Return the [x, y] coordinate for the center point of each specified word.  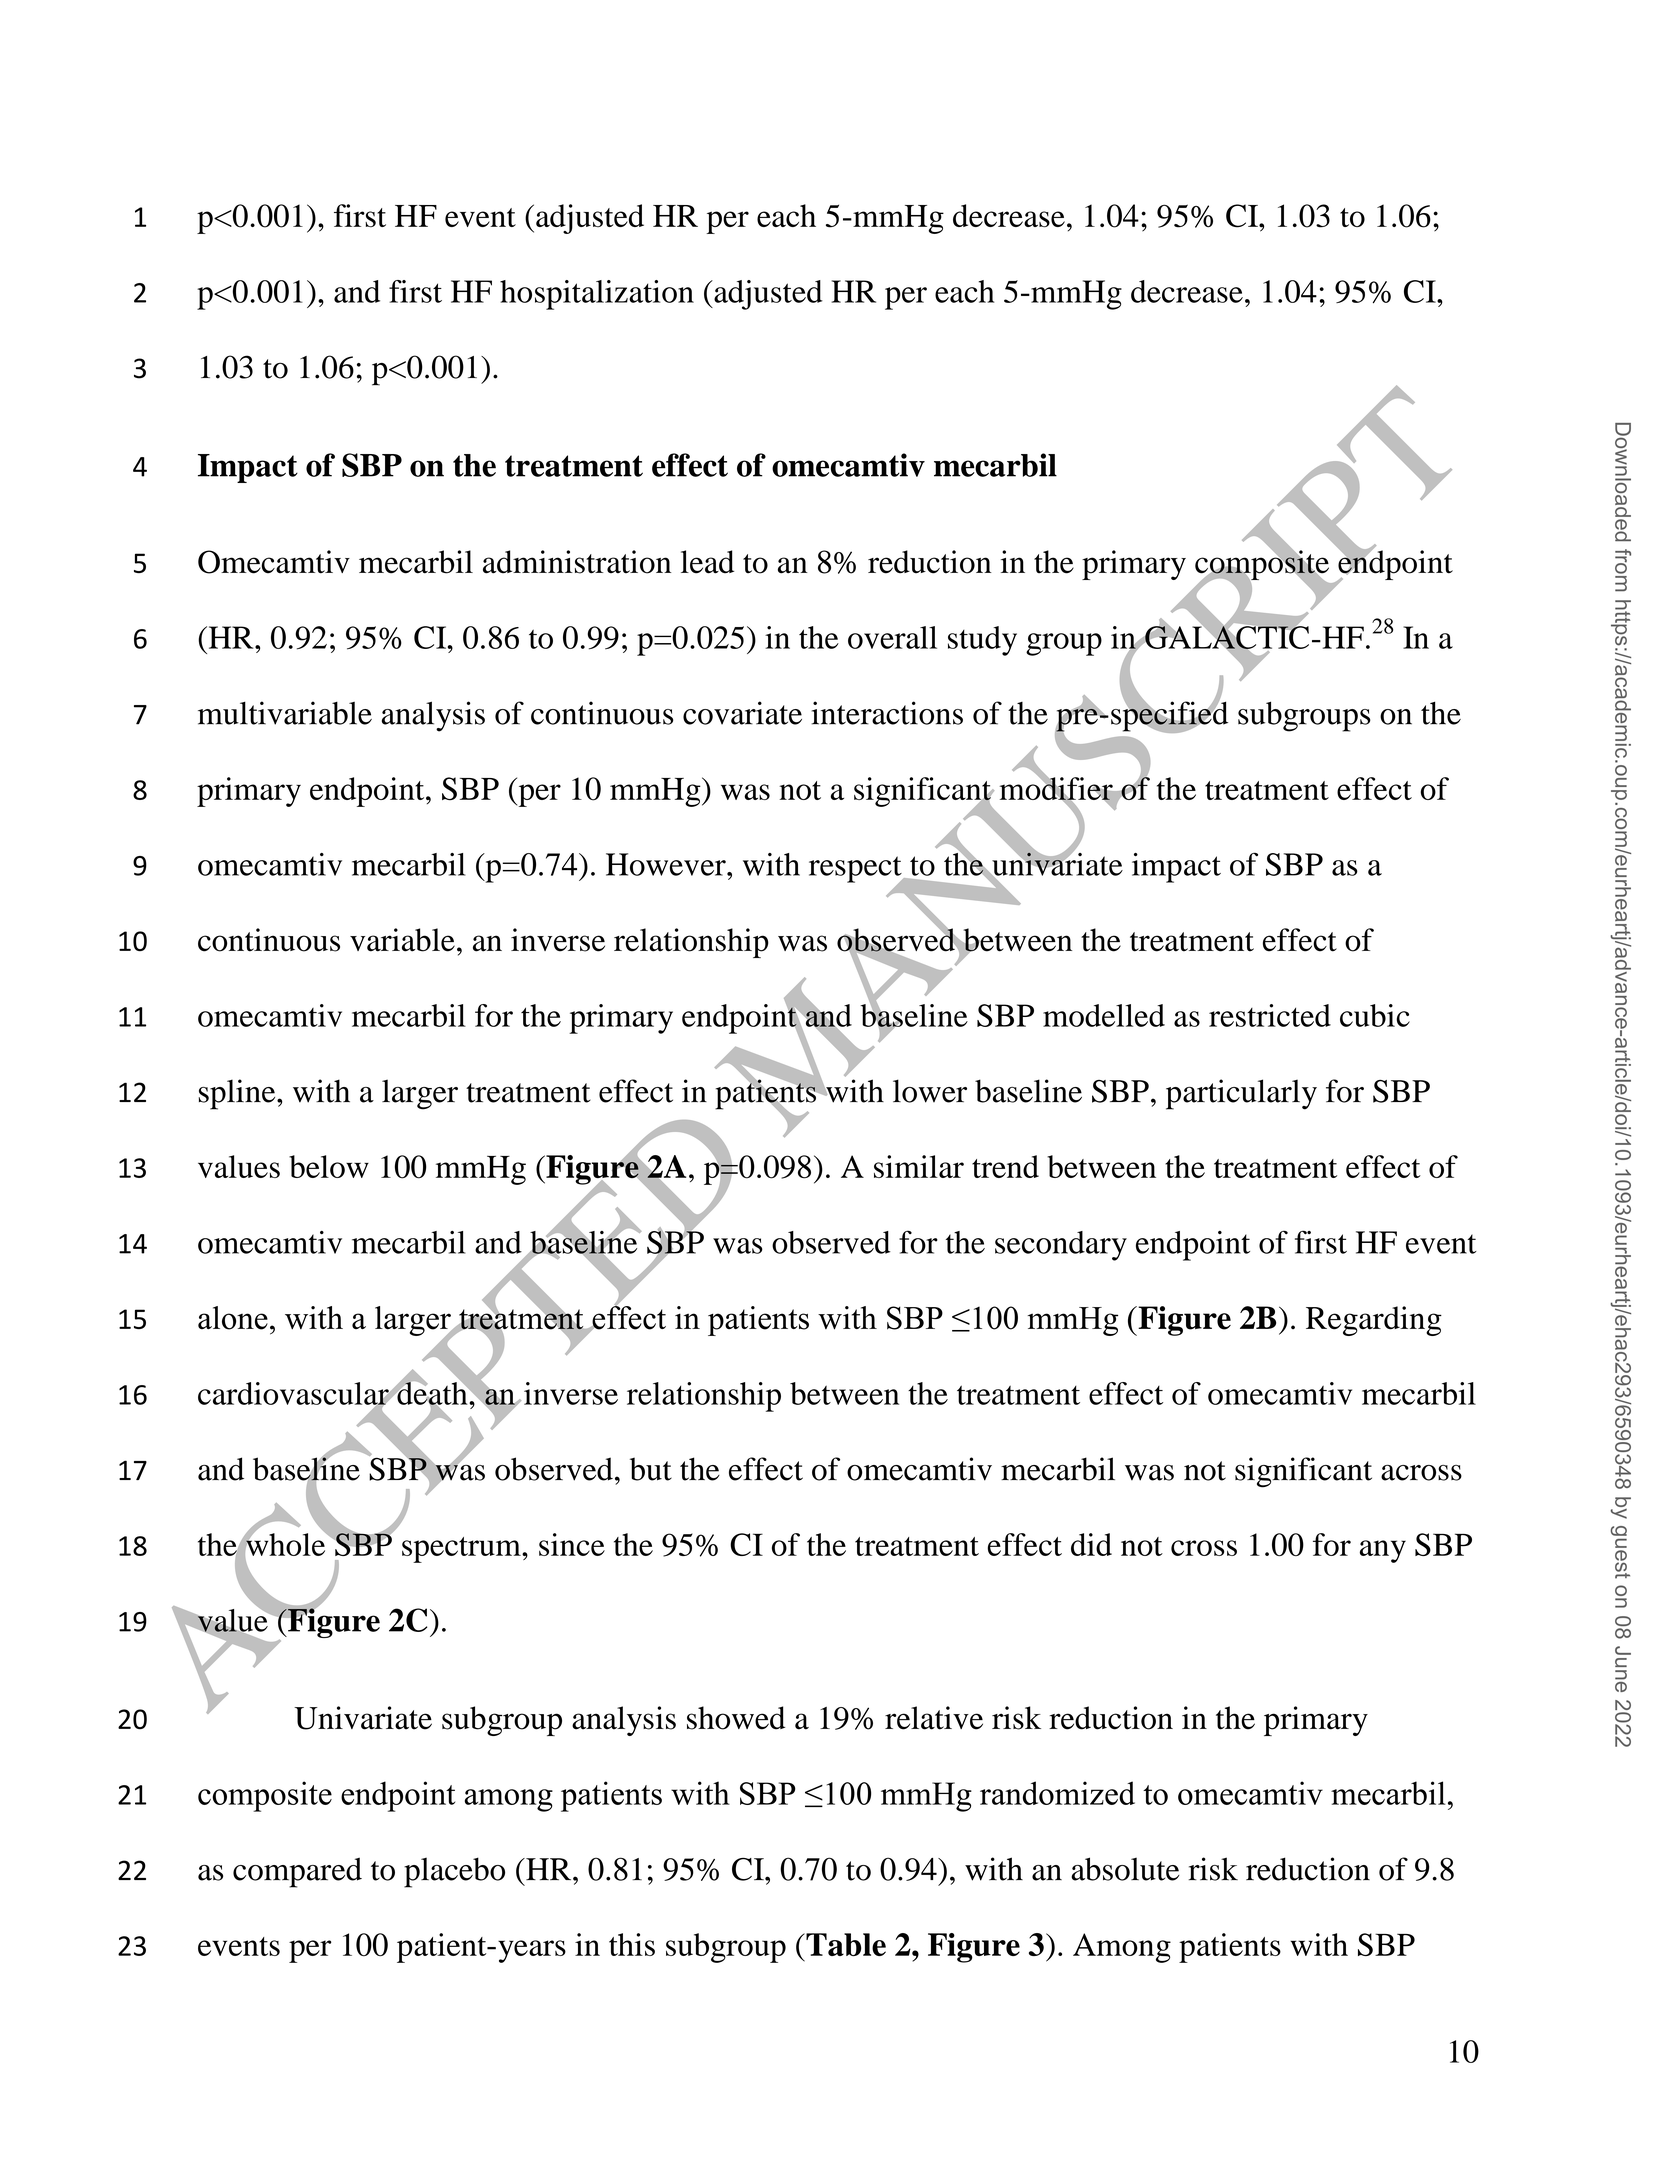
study [982, 641]
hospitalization [597, 295]
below [329, 1166]
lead [707, 562]
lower [930, 1091]
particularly [1241, 1094]
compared [297, 1872]
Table [845, 1944]
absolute [1125, 1869]
